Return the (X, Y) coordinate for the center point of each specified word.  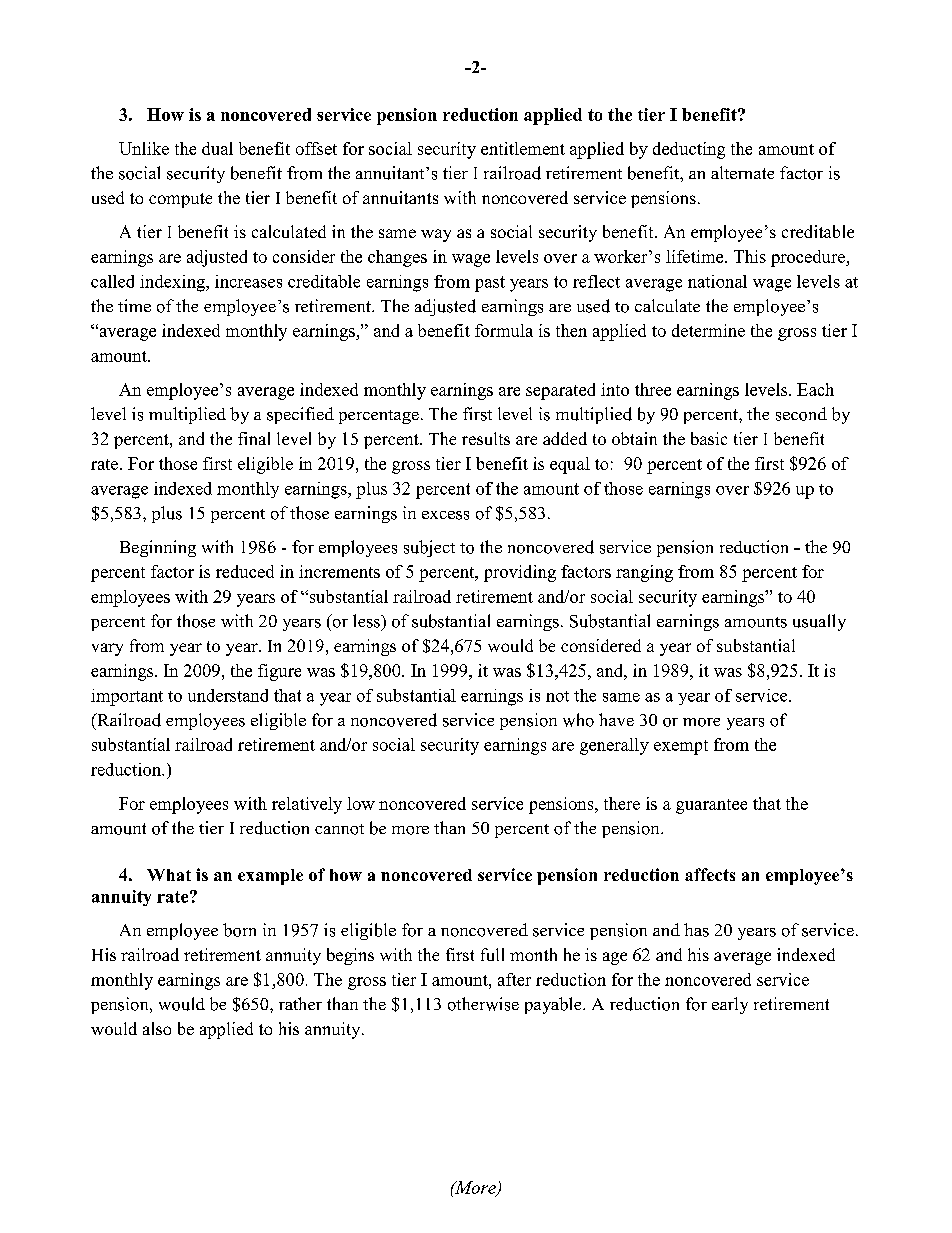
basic (709, 438)
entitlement (523, 148)
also (157, 1028)
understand (228, 695)
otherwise (483, 1004)
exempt (681, 747)
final (254, 438)
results (486, 438)
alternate (742, 172)
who (578, 720)
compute (180, 200)
